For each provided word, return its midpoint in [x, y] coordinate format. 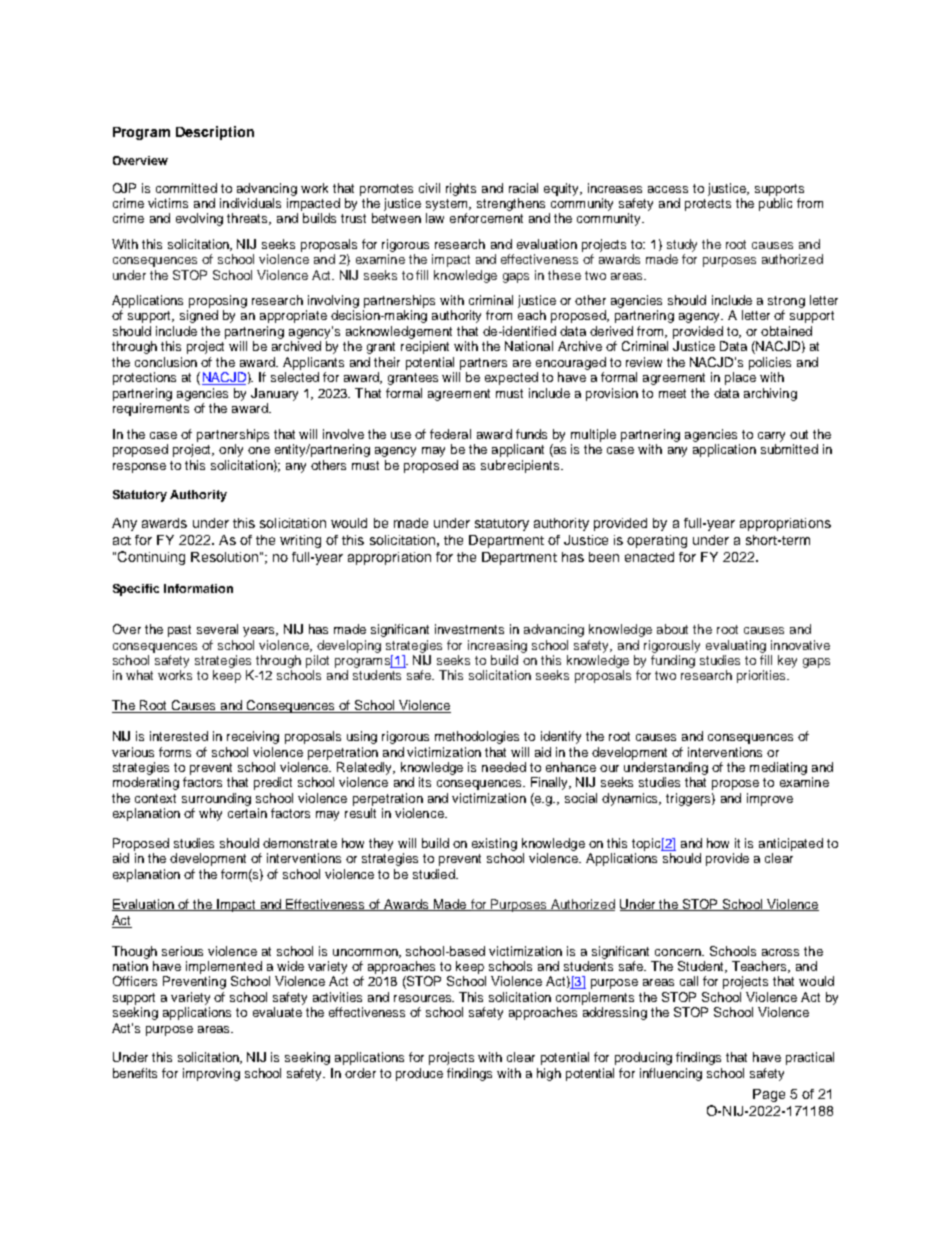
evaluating [736, 646]
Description [215, 133]
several [217, 629]
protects [708, 205]
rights [461, 189]
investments [469, 629]
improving [211, 1074]
